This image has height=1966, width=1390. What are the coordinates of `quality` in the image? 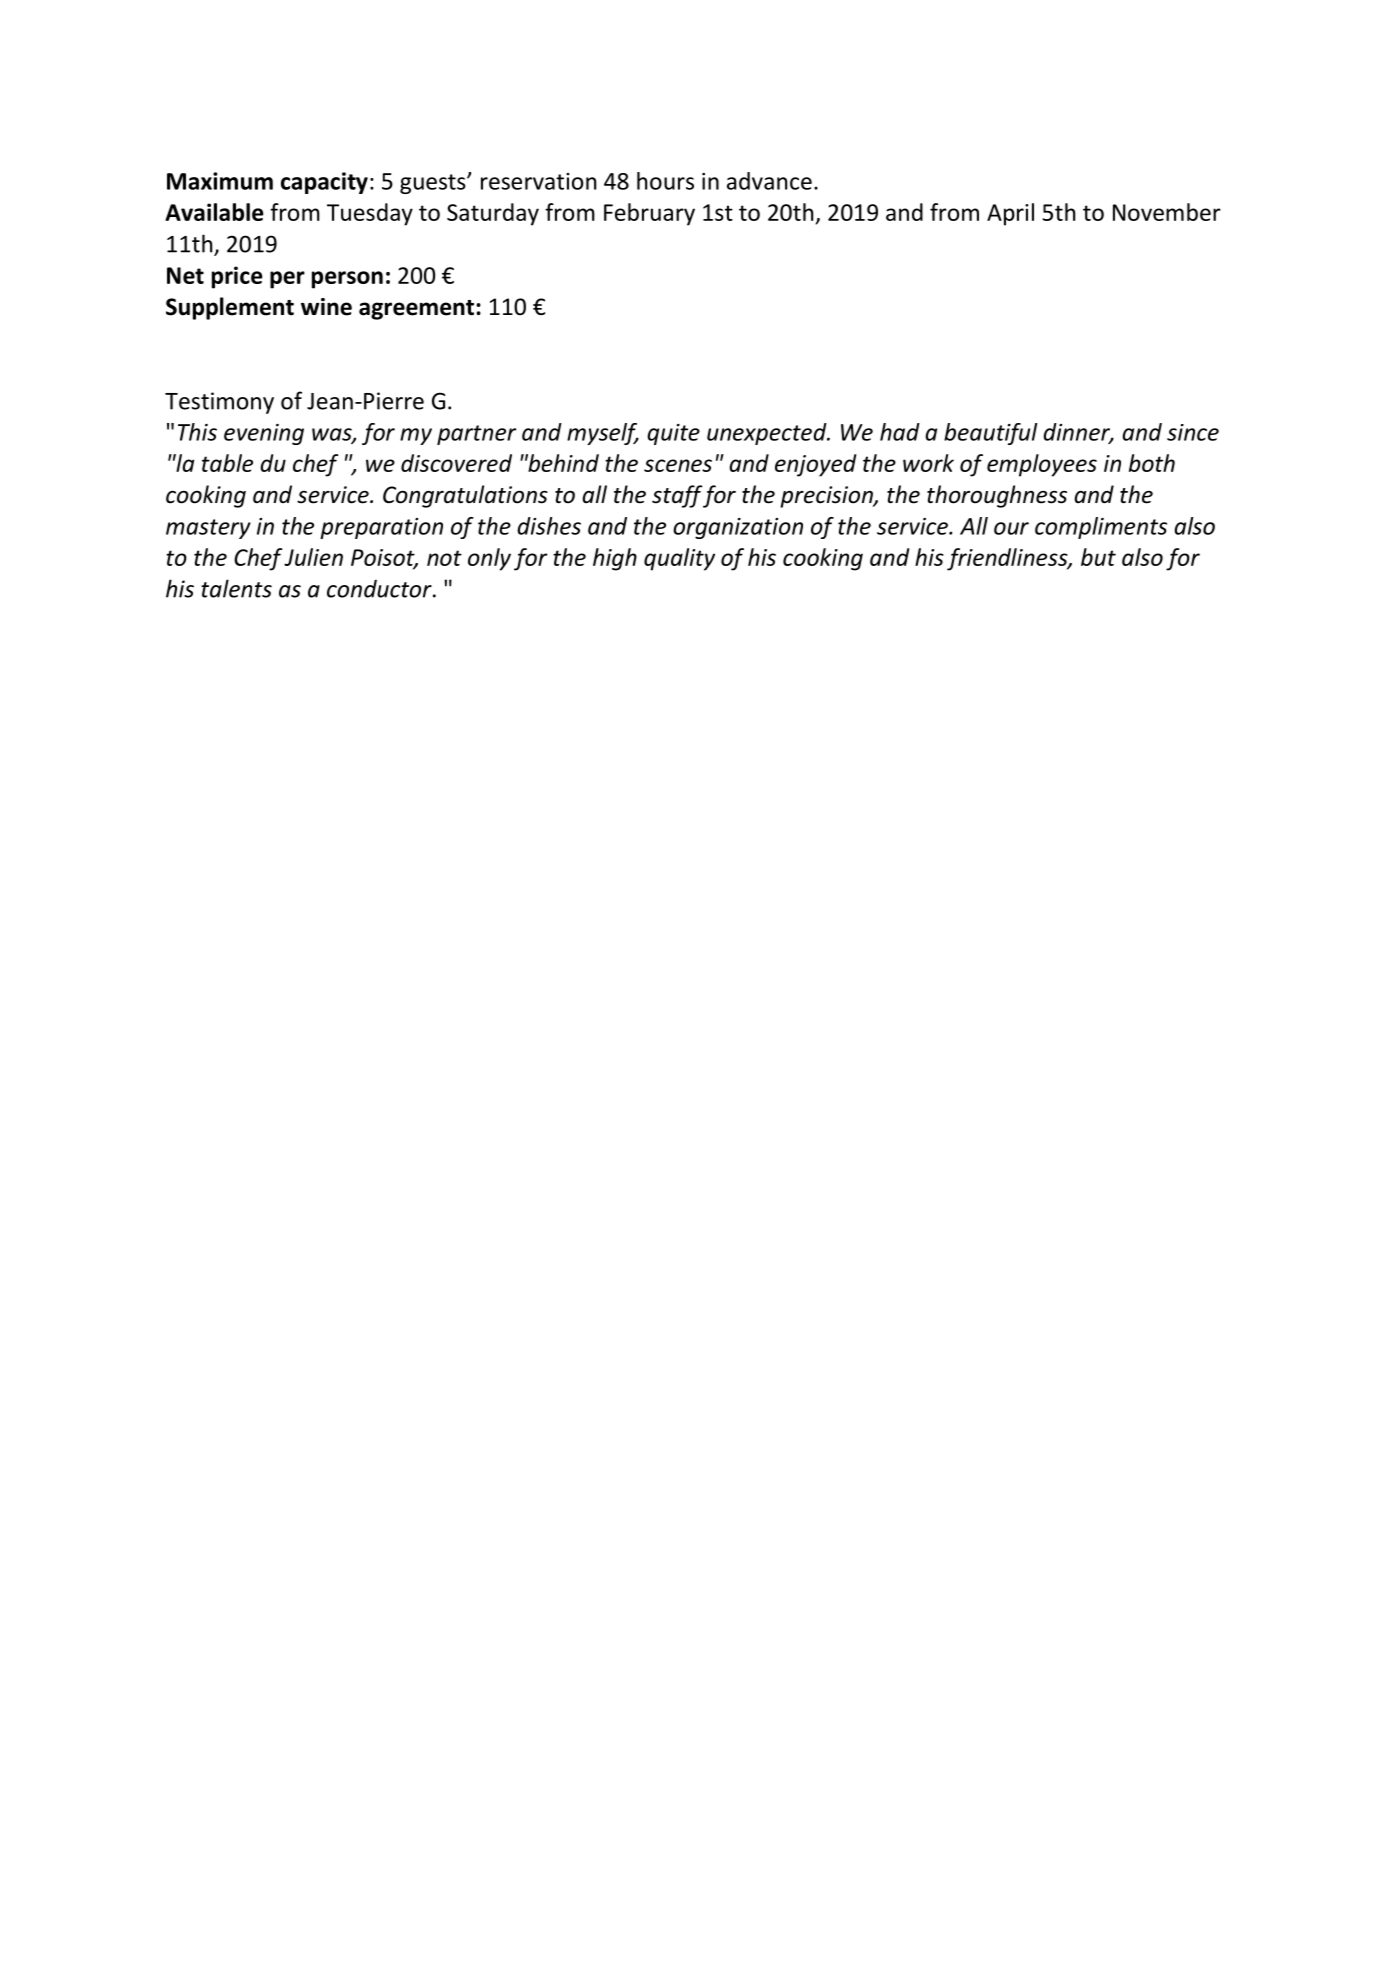 It's located at (679, 559).
